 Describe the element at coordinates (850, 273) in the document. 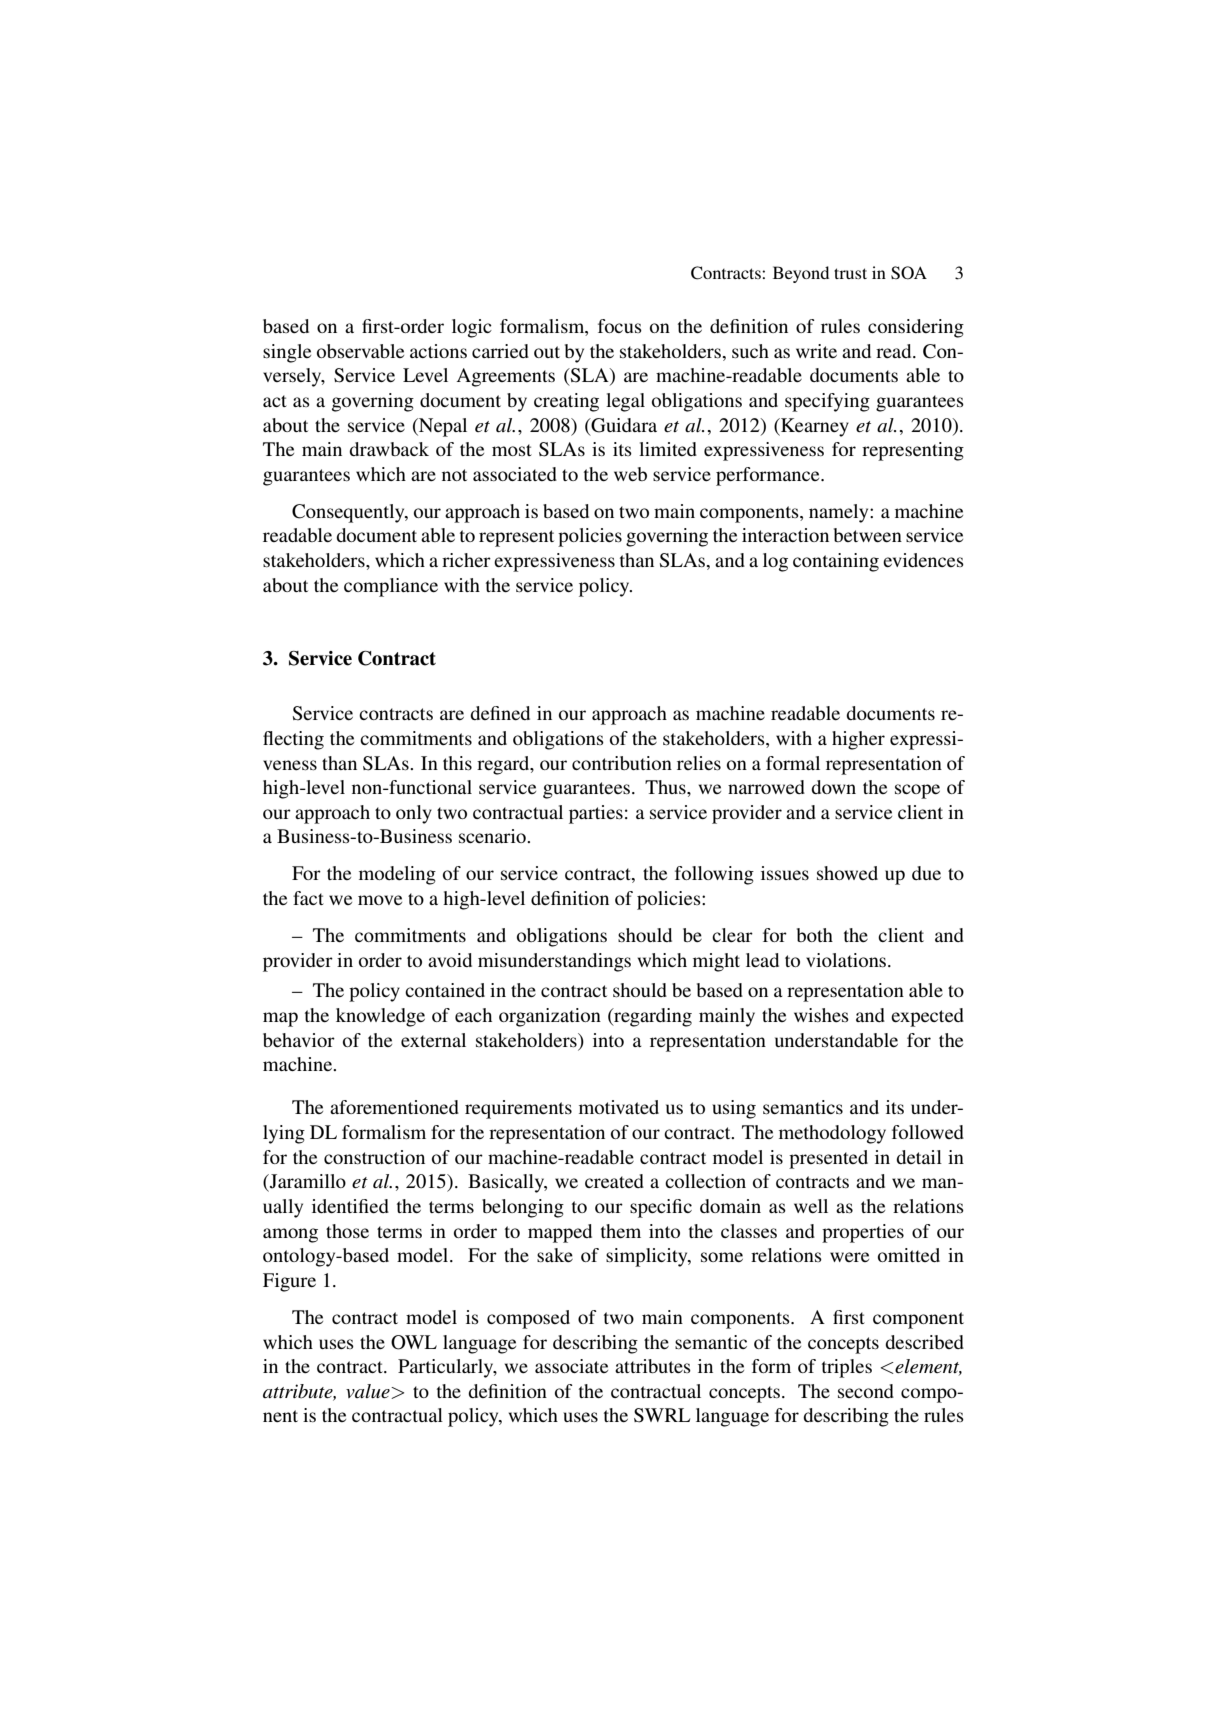

I see `trust` at that location.
